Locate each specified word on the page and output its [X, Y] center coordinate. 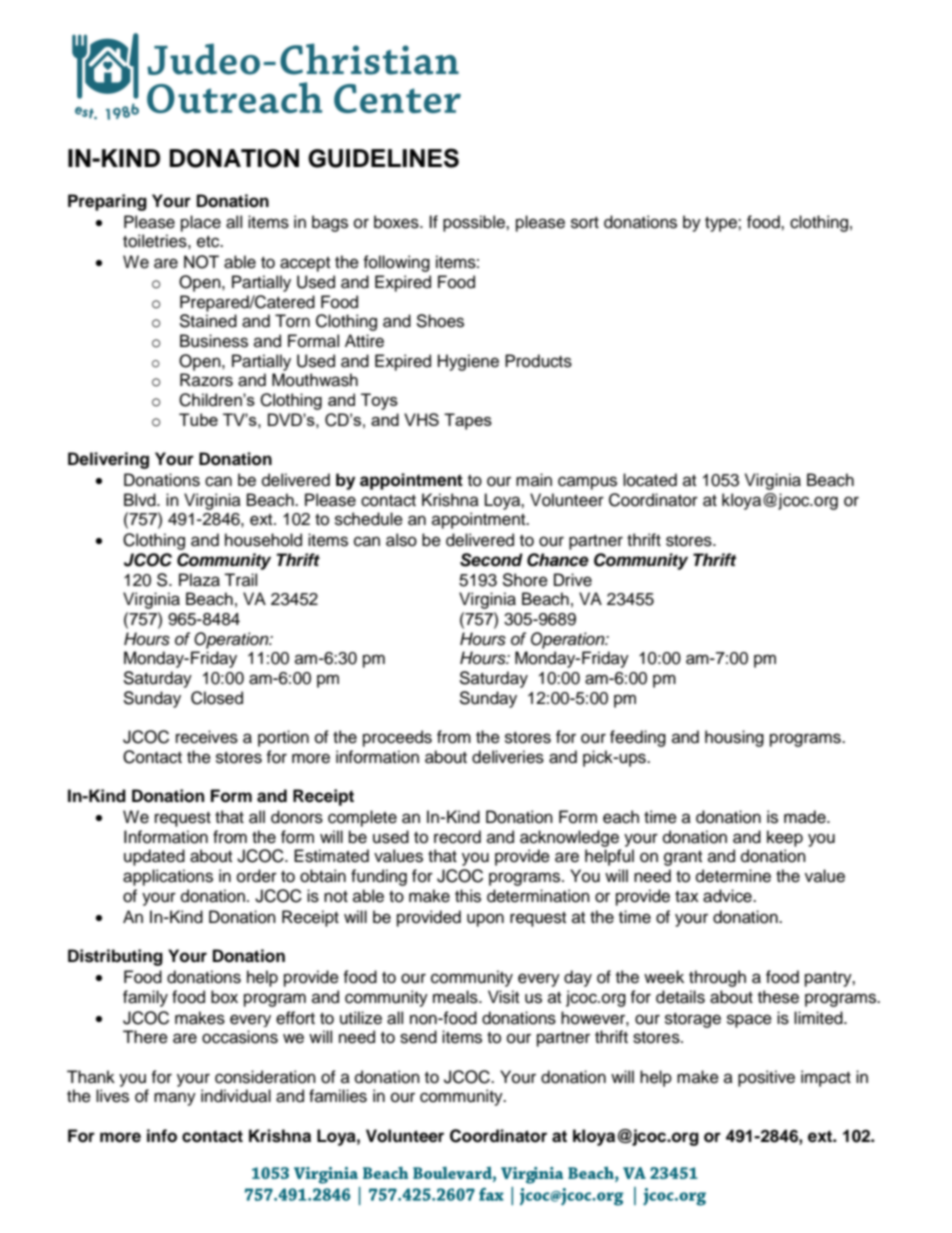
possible [475, 223]
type [722, 224]
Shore [525, 580]
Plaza [199, 580]
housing [734, 738]
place [201, 223]
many [175, 1099]
